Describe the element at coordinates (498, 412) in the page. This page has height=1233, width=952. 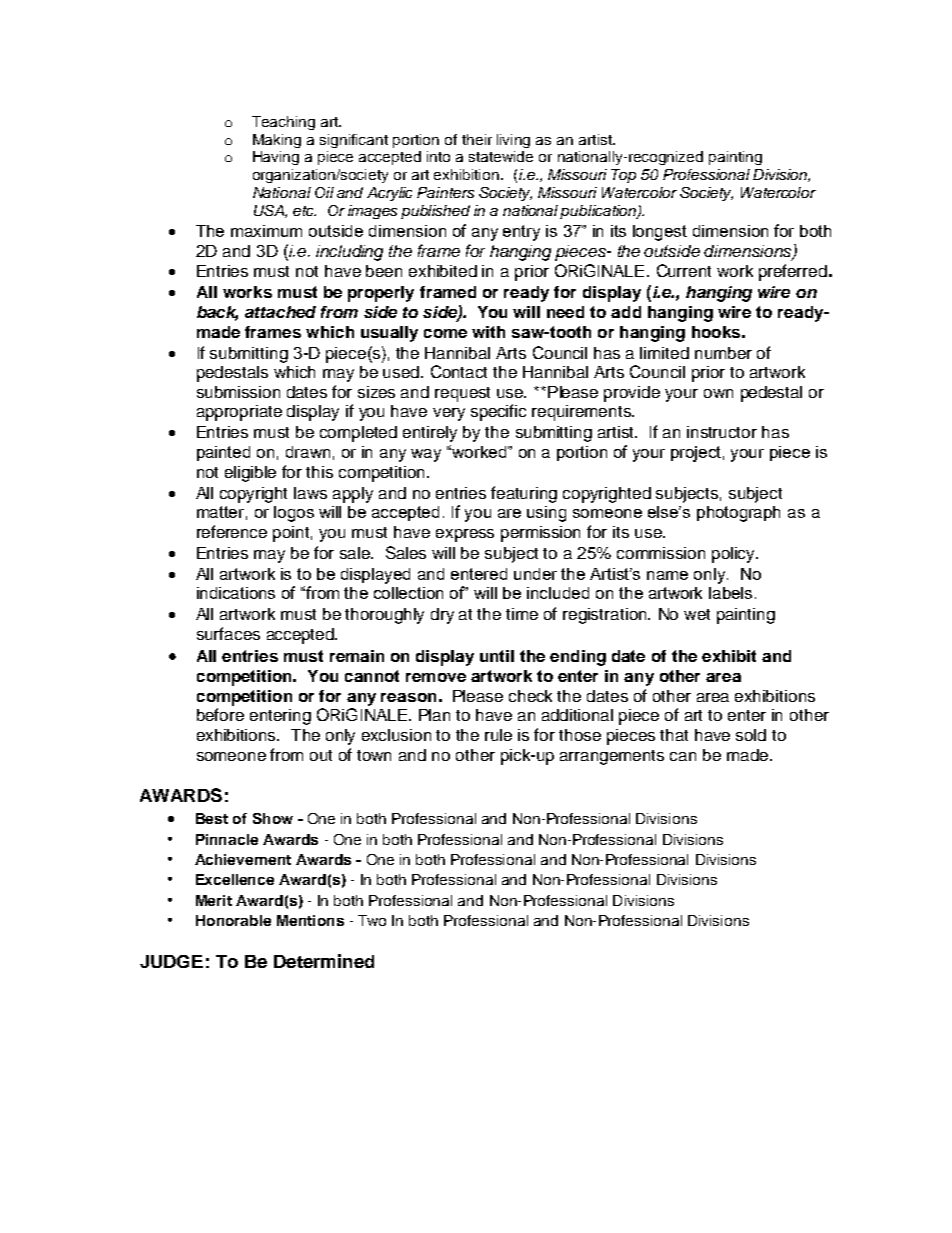
I see `specific` at that location.
